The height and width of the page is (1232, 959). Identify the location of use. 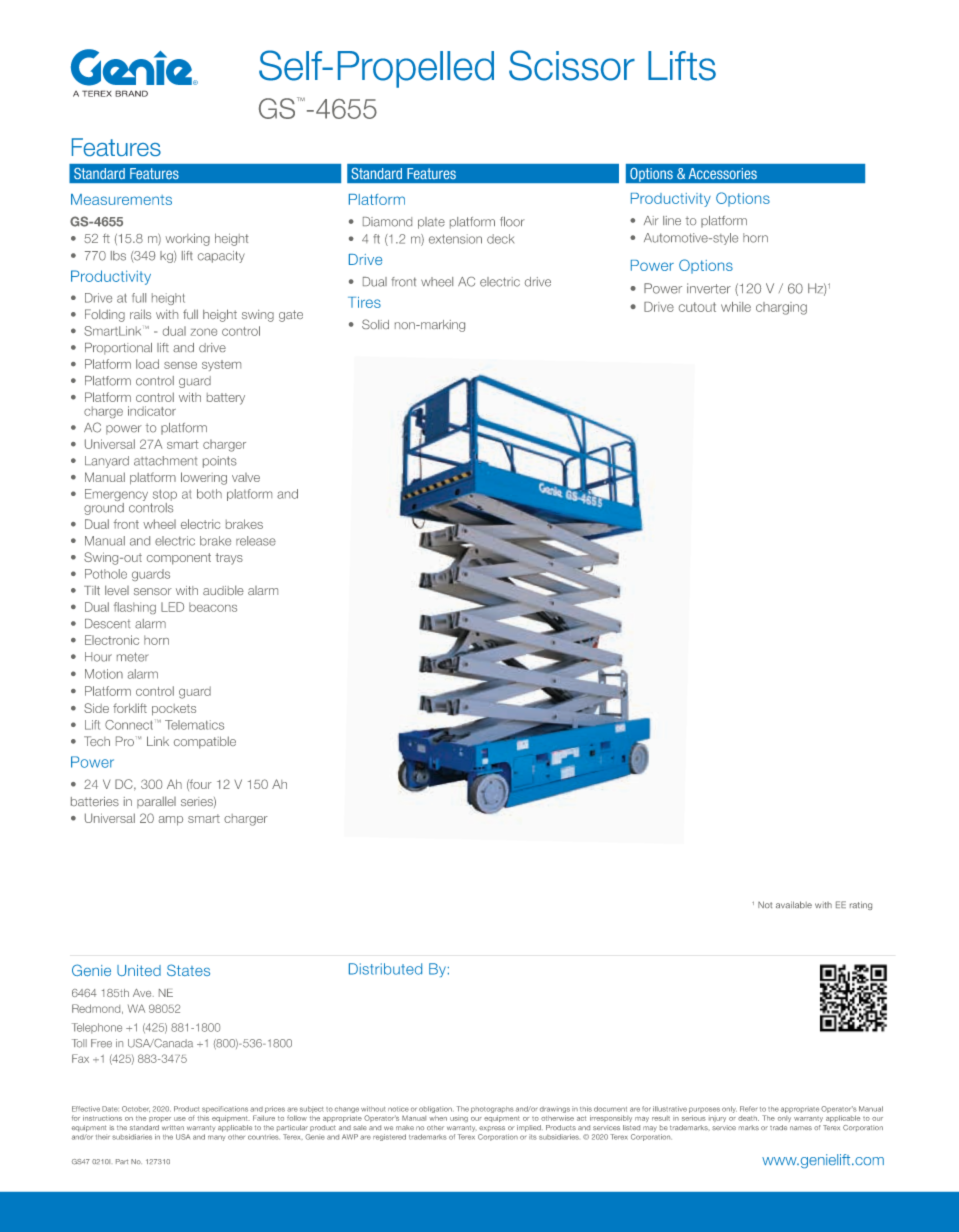
(180, 1119).
